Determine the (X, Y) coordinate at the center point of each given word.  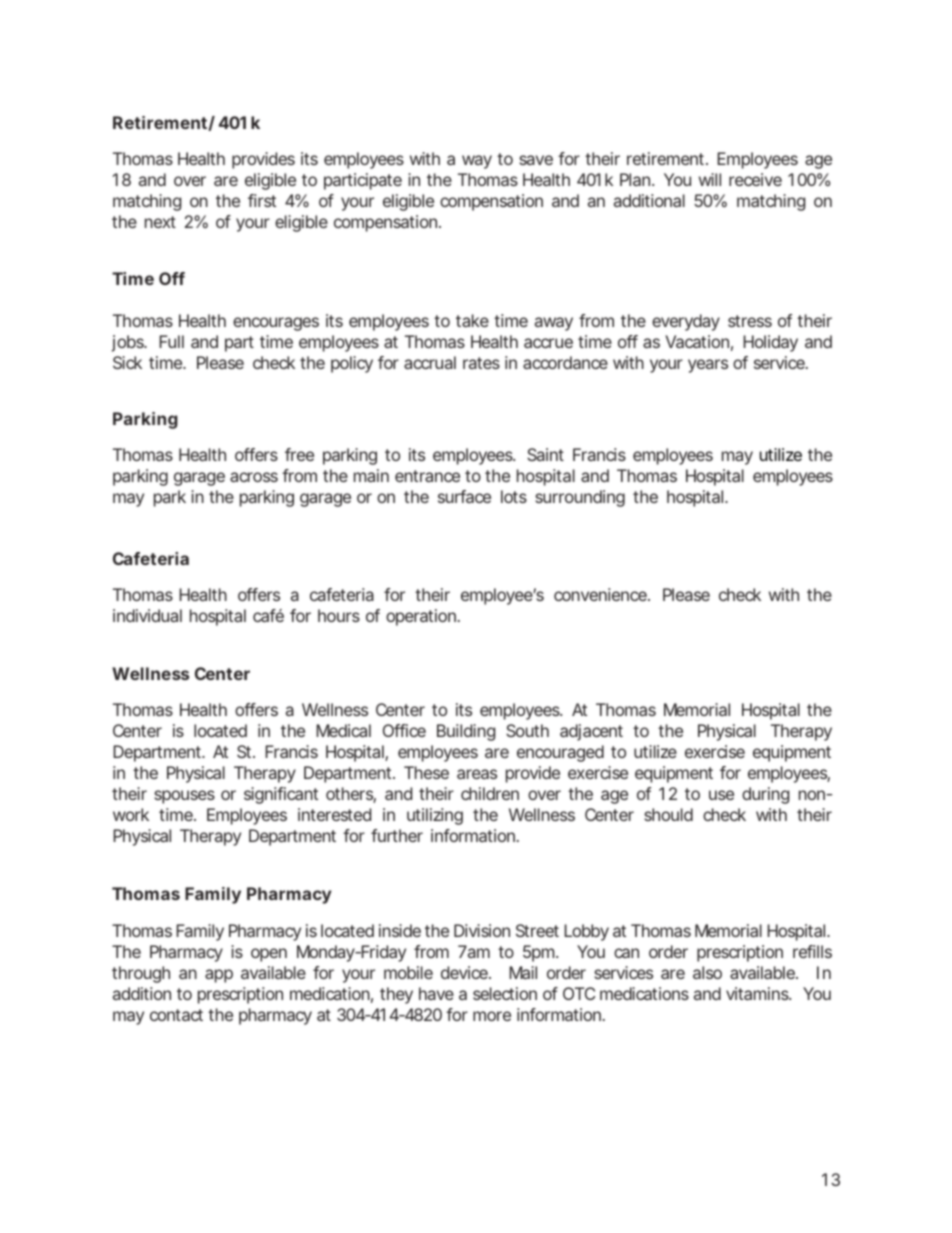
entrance (427, 476)
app (219, 976)
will (710, 179)
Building (466, 732)
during (765, 795)
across (254, 477)
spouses (184, 797)
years (708, 366)
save (536, 160)
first (262, 200)
